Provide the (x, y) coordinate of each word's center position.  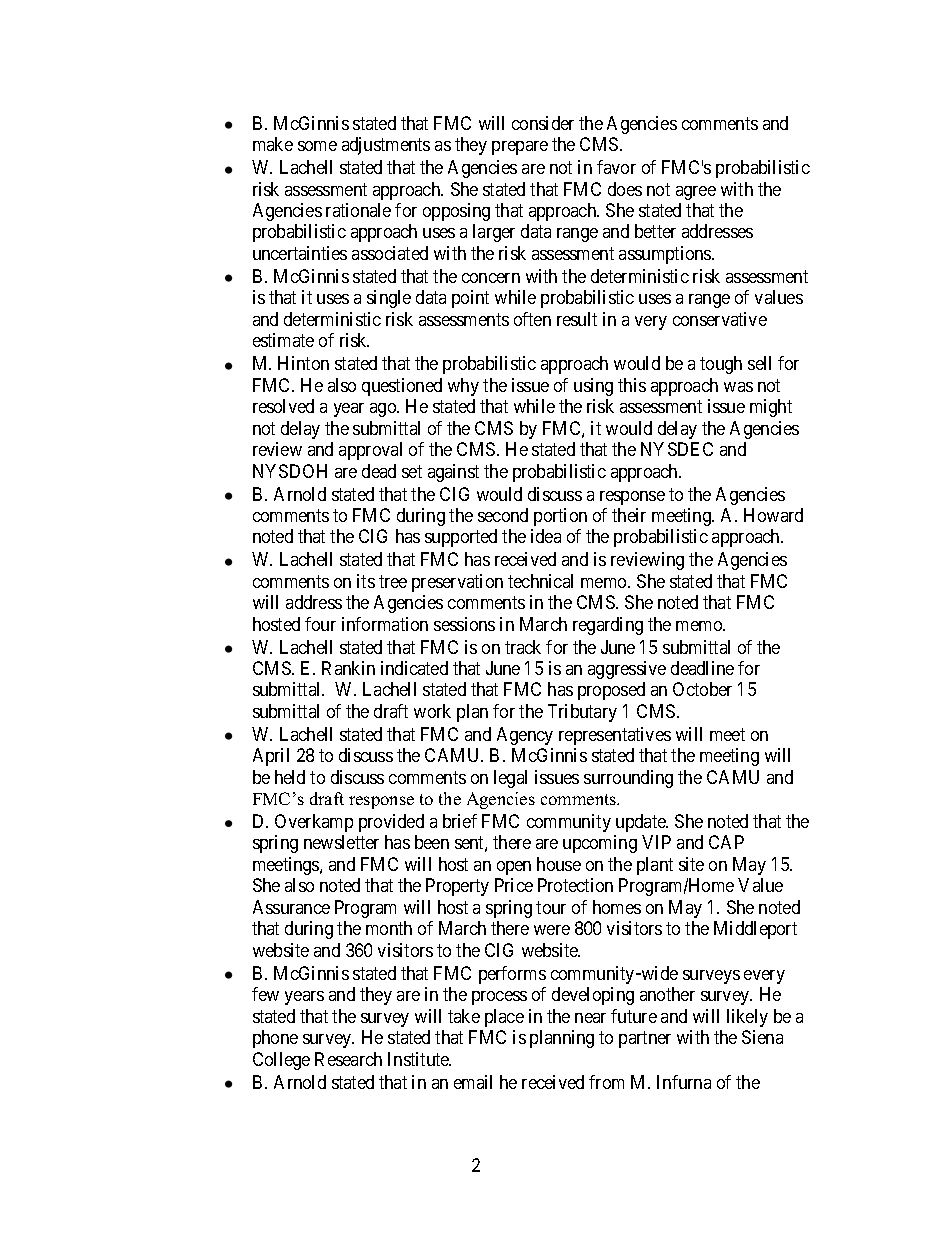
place (504, 1018)
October (702, 689)
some (317, 146)
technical (540, 581)
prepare (520, 148)
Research (348, 1059)
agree (696, 193)
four (320, 624)
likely (747, 1018)
